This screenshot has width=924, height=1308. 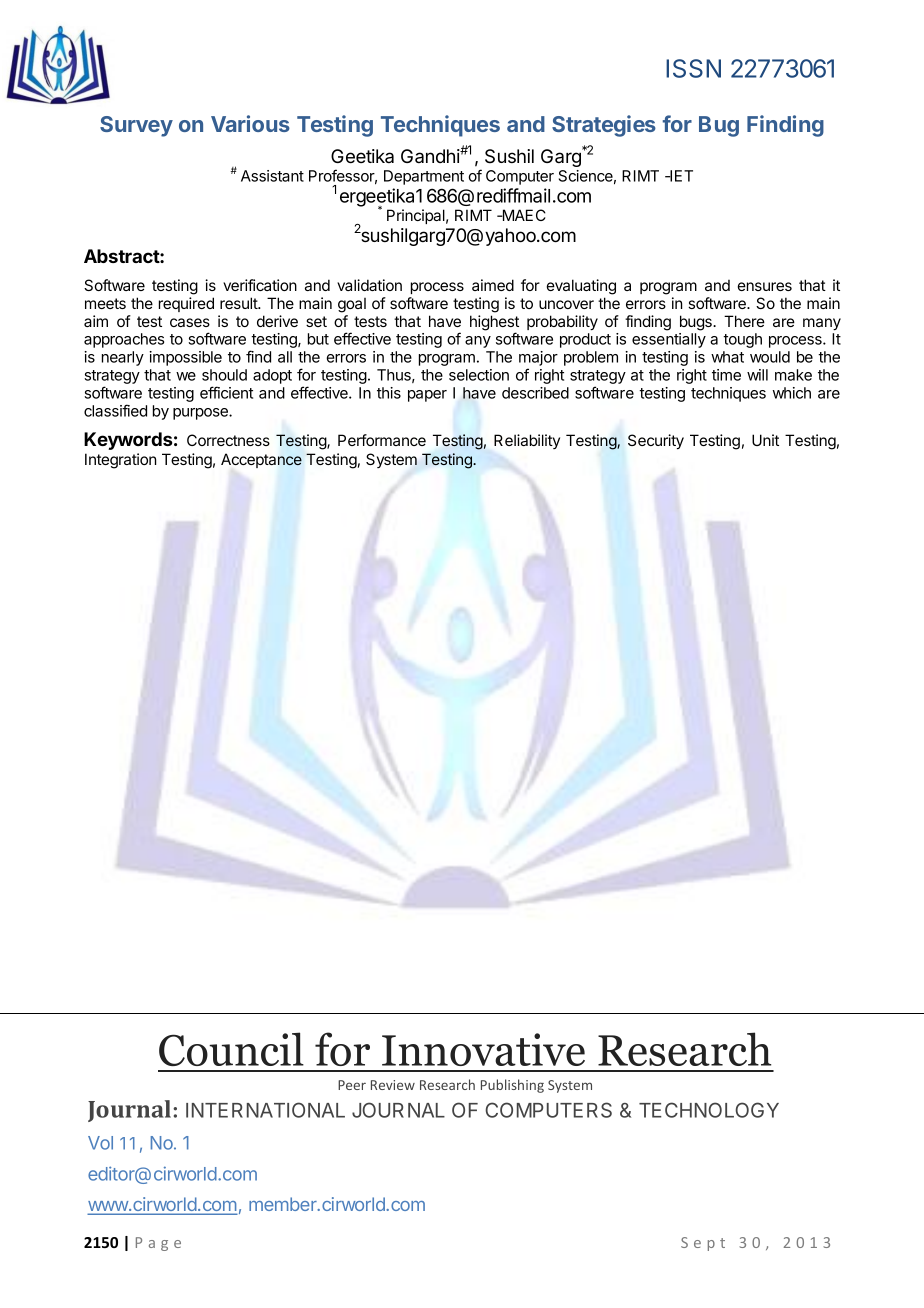 I want to click on Unit, so click(x=765, y=440).
